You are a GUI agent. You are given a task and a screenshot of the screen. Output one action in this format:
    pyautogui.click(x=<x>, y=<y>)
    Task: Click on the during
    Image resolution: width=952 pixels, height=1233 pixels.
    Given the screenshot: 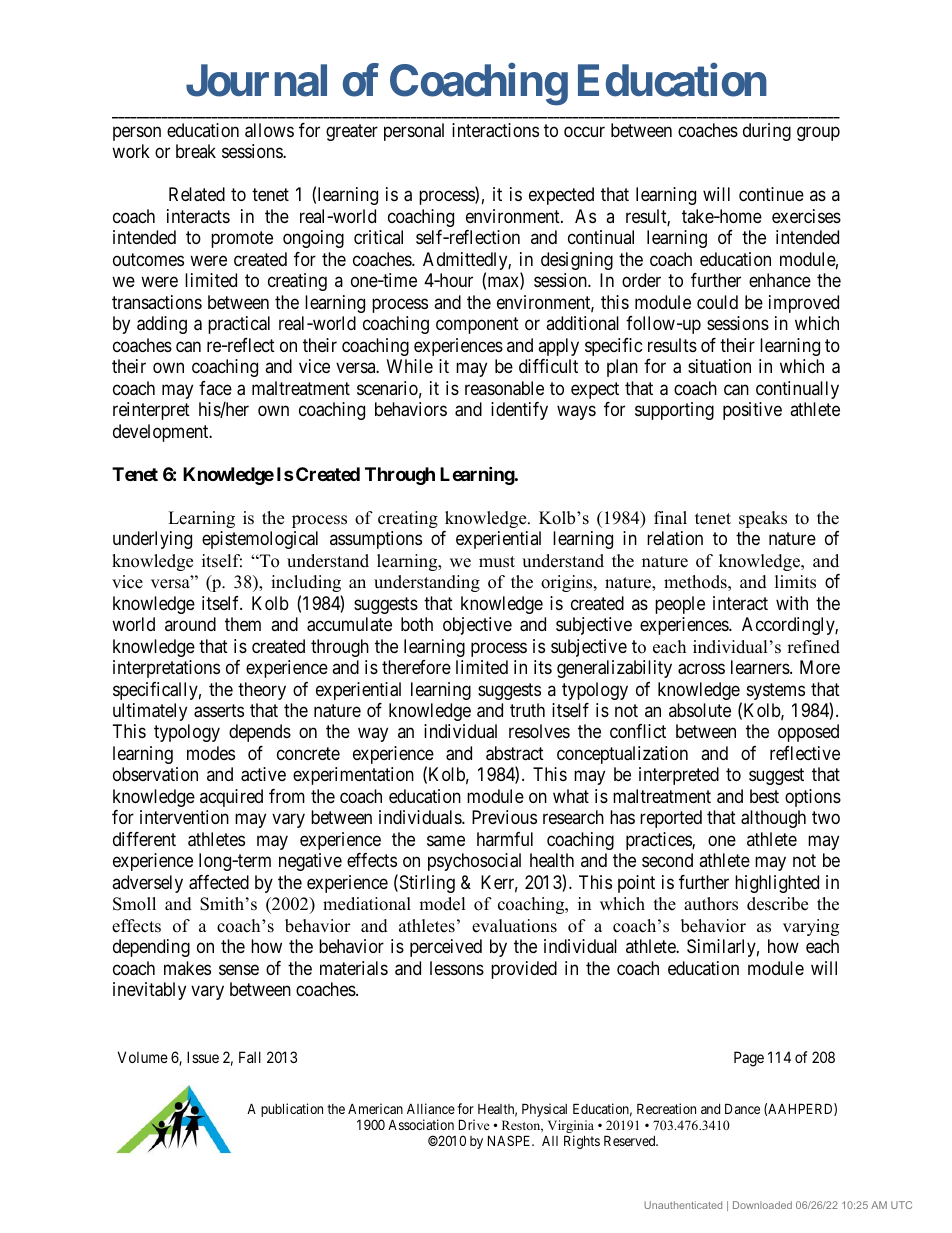 What is the action you would take?
    pyautogui.click(x=767, y=132)
